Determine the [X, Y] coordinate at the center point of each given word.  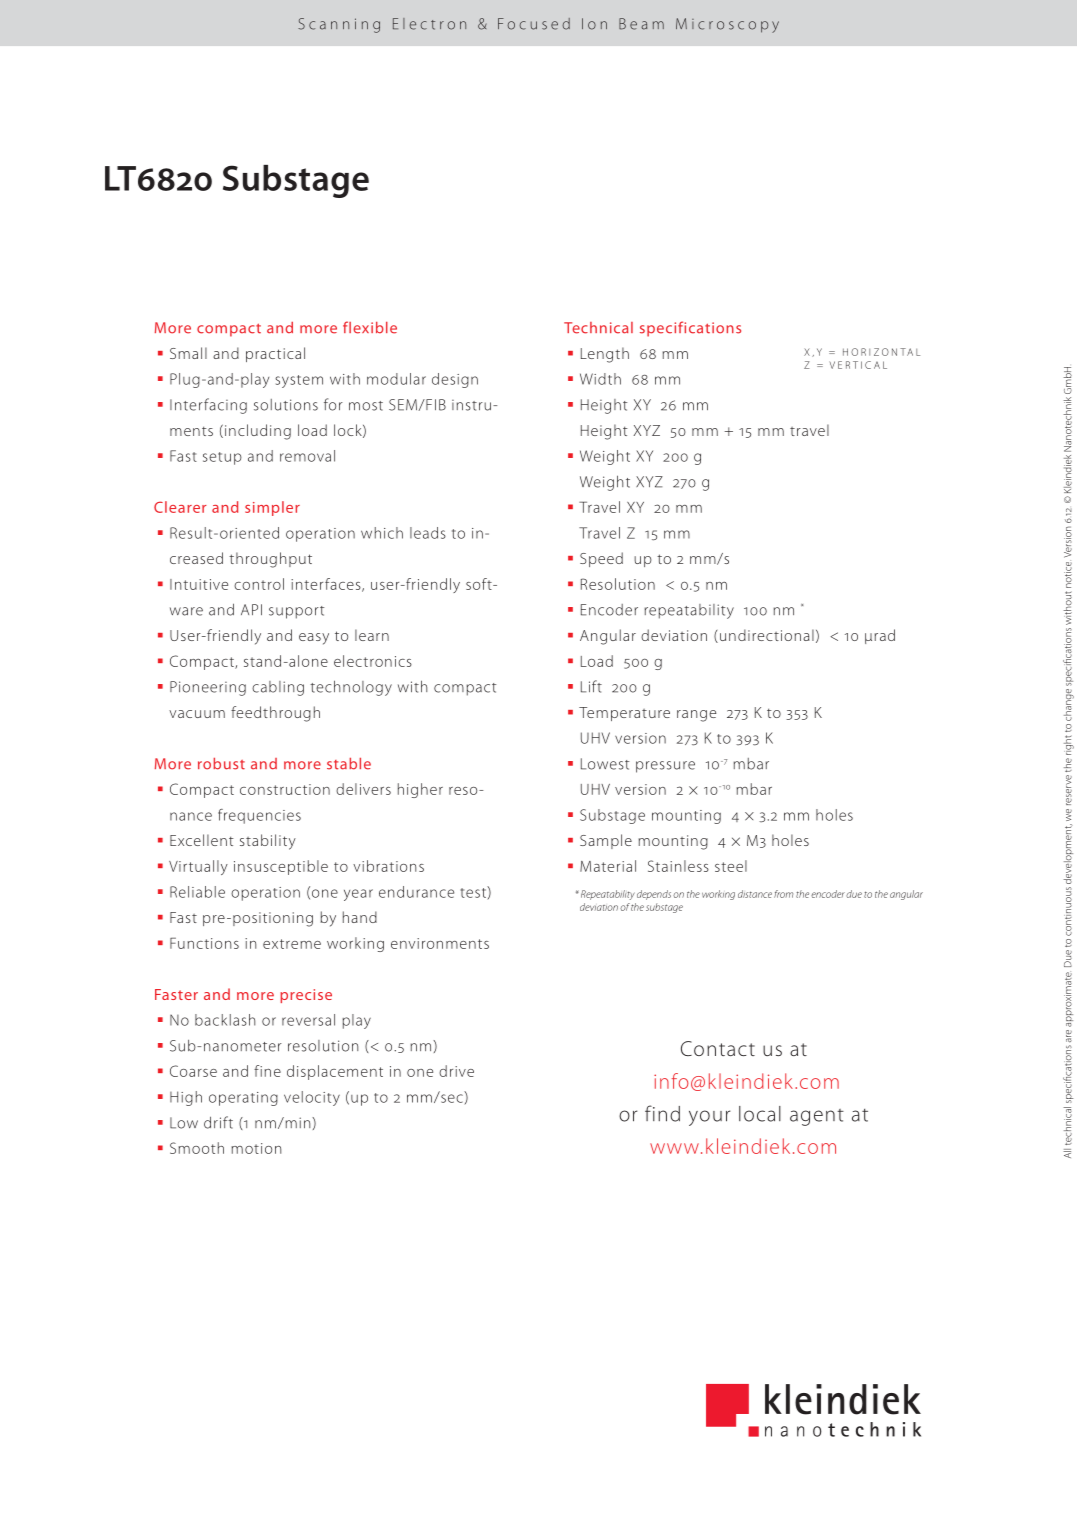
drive [456, 1071]
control [259, 584]
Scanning [339, 25]
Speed [601, 559]
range [696, 716]
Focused [534, 24]
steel [731, 866]
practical [275, 354]
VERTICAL [858, 365]
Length [605, 355]
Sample [606, 841]
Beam [641, 24]
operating [243, 1099]
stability [268, 842]
